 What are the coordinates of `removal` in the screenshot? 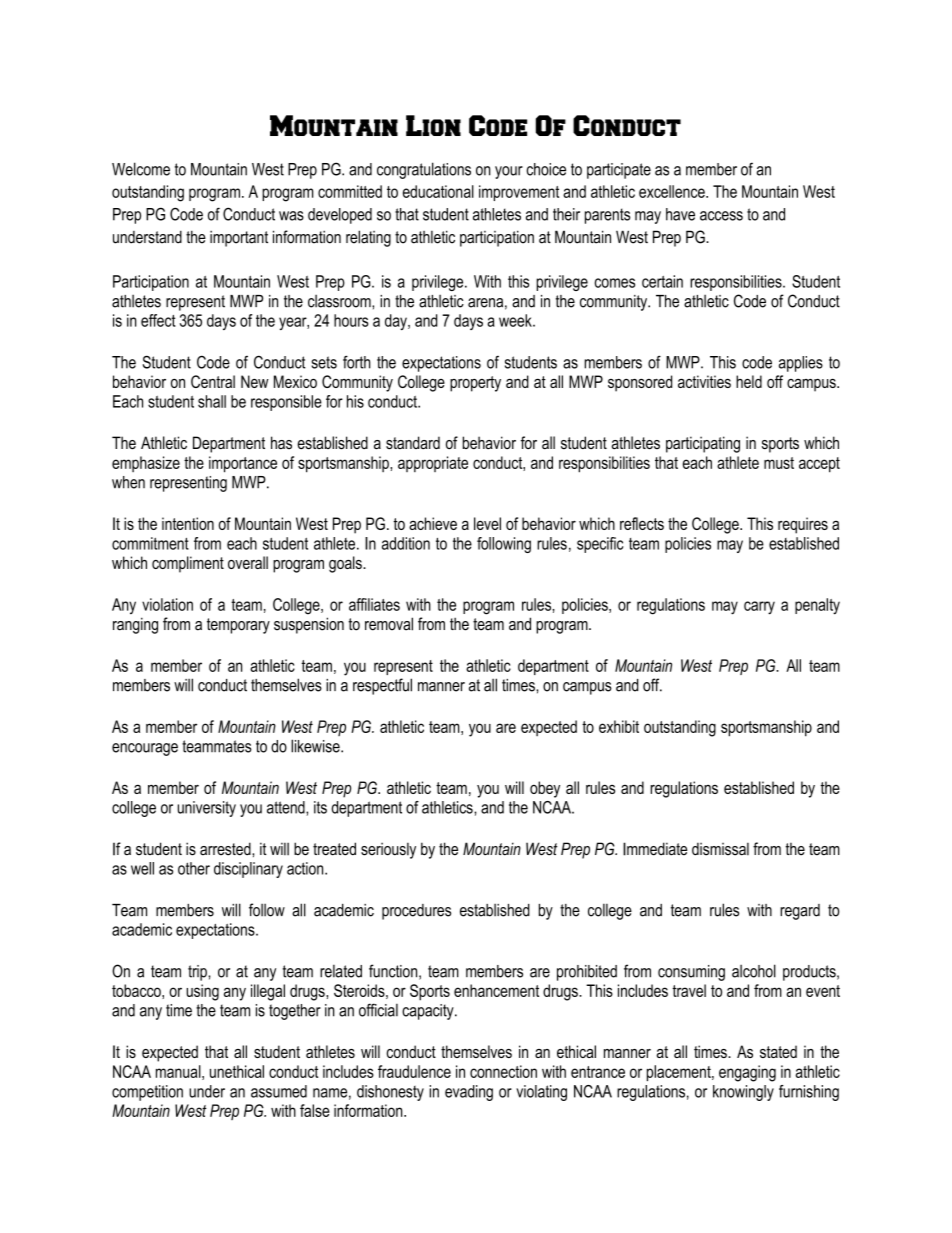 It's located at (389, 624).
